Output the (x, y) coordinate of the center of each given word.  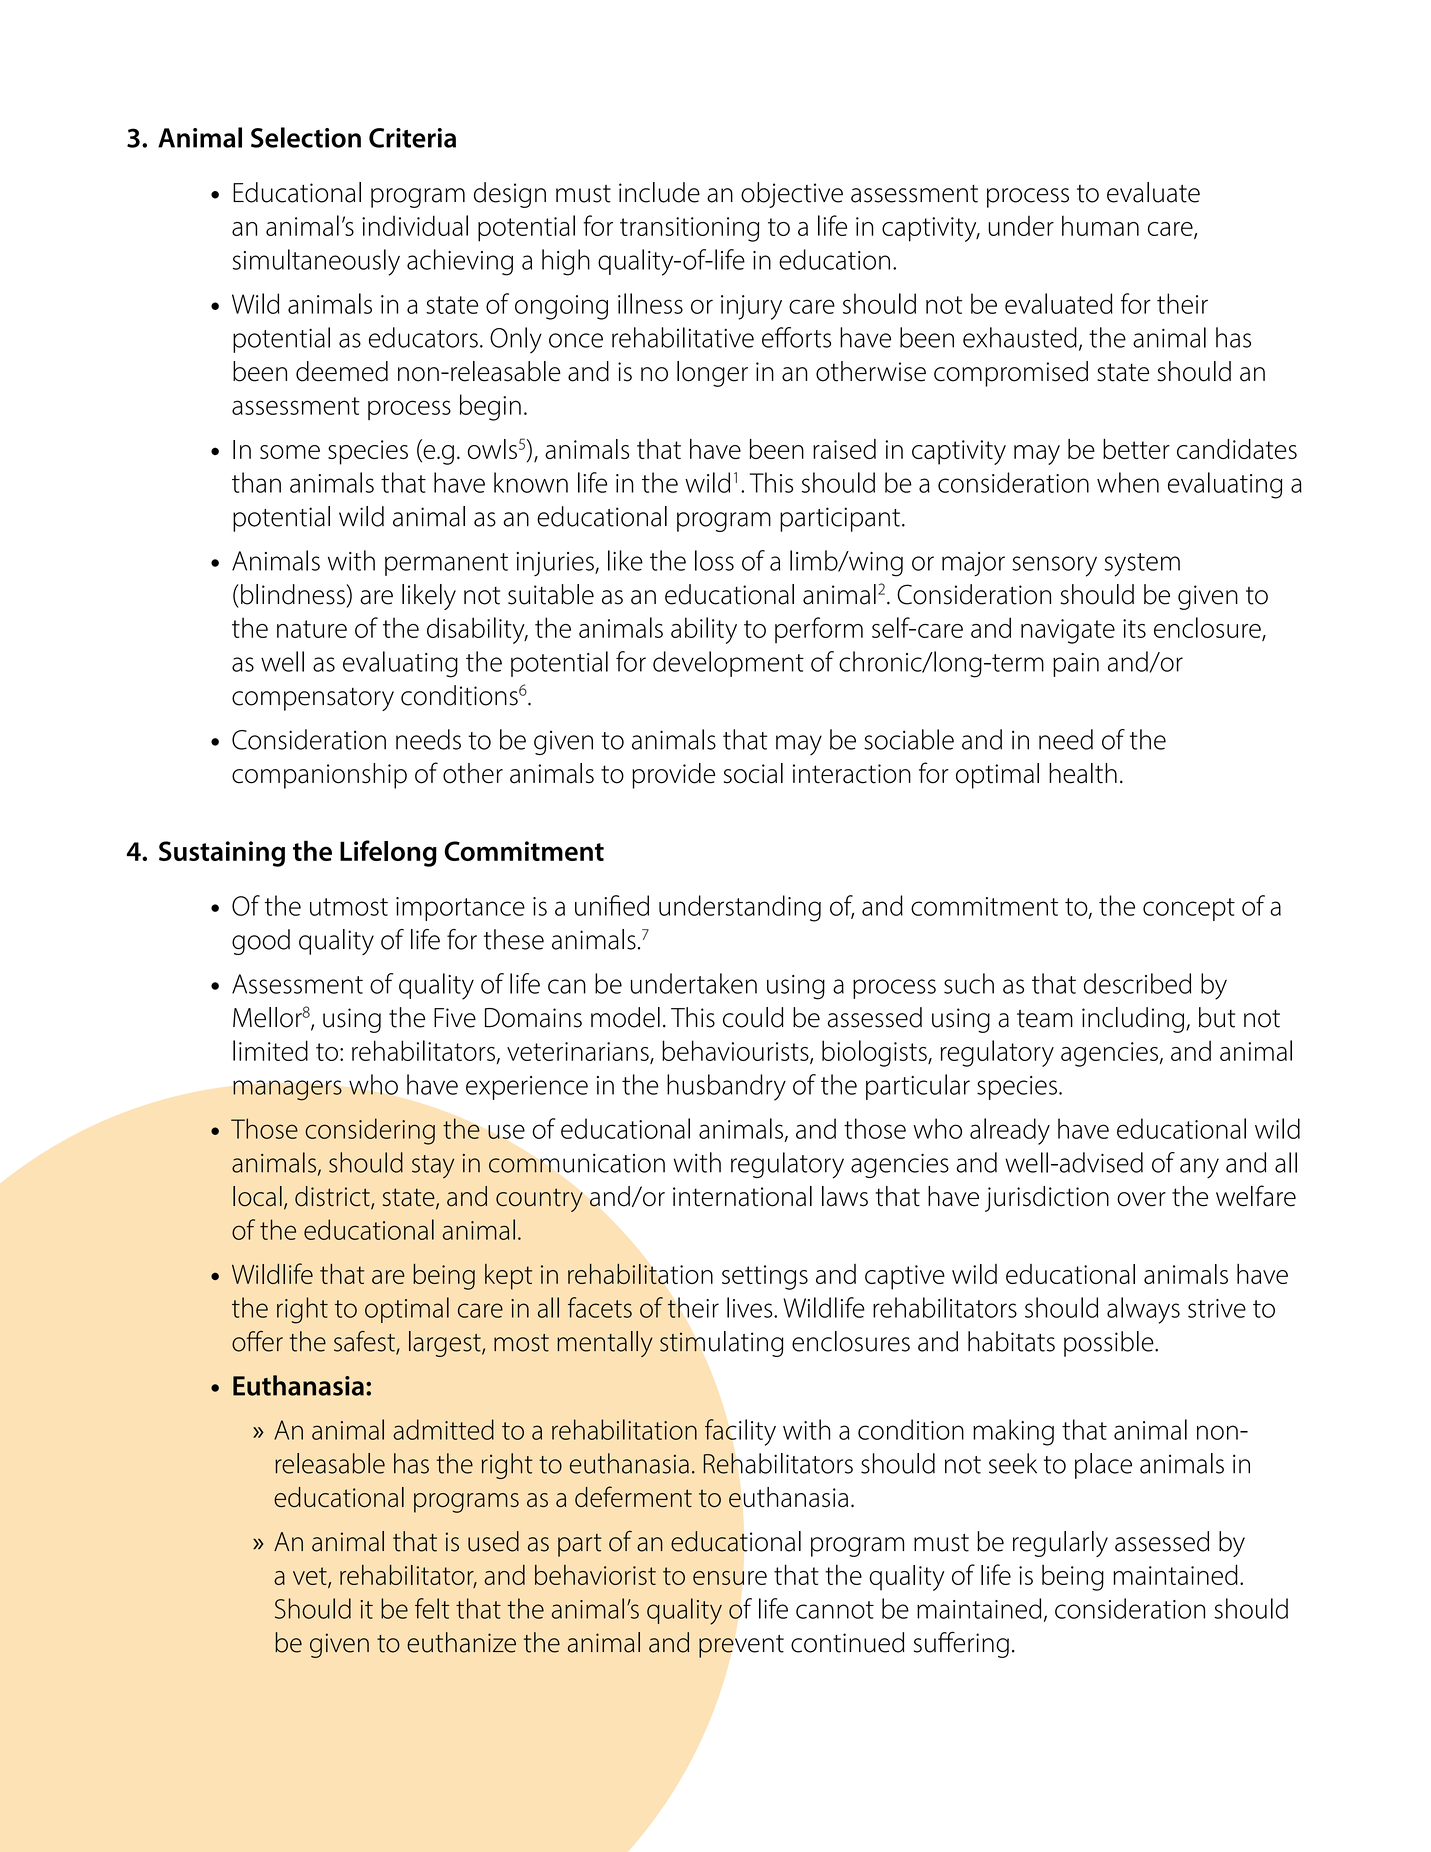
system (1142, 565)
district (333, 1197)
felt (432, 1608)
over (1141, 1199)
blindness (294, 594)
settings (765, 1277)
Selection (306, 137)
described (1137, 983)
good (261, 942)
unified (612, 905)
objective (792, 195)
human (1100, 225)
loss (714, 560)
